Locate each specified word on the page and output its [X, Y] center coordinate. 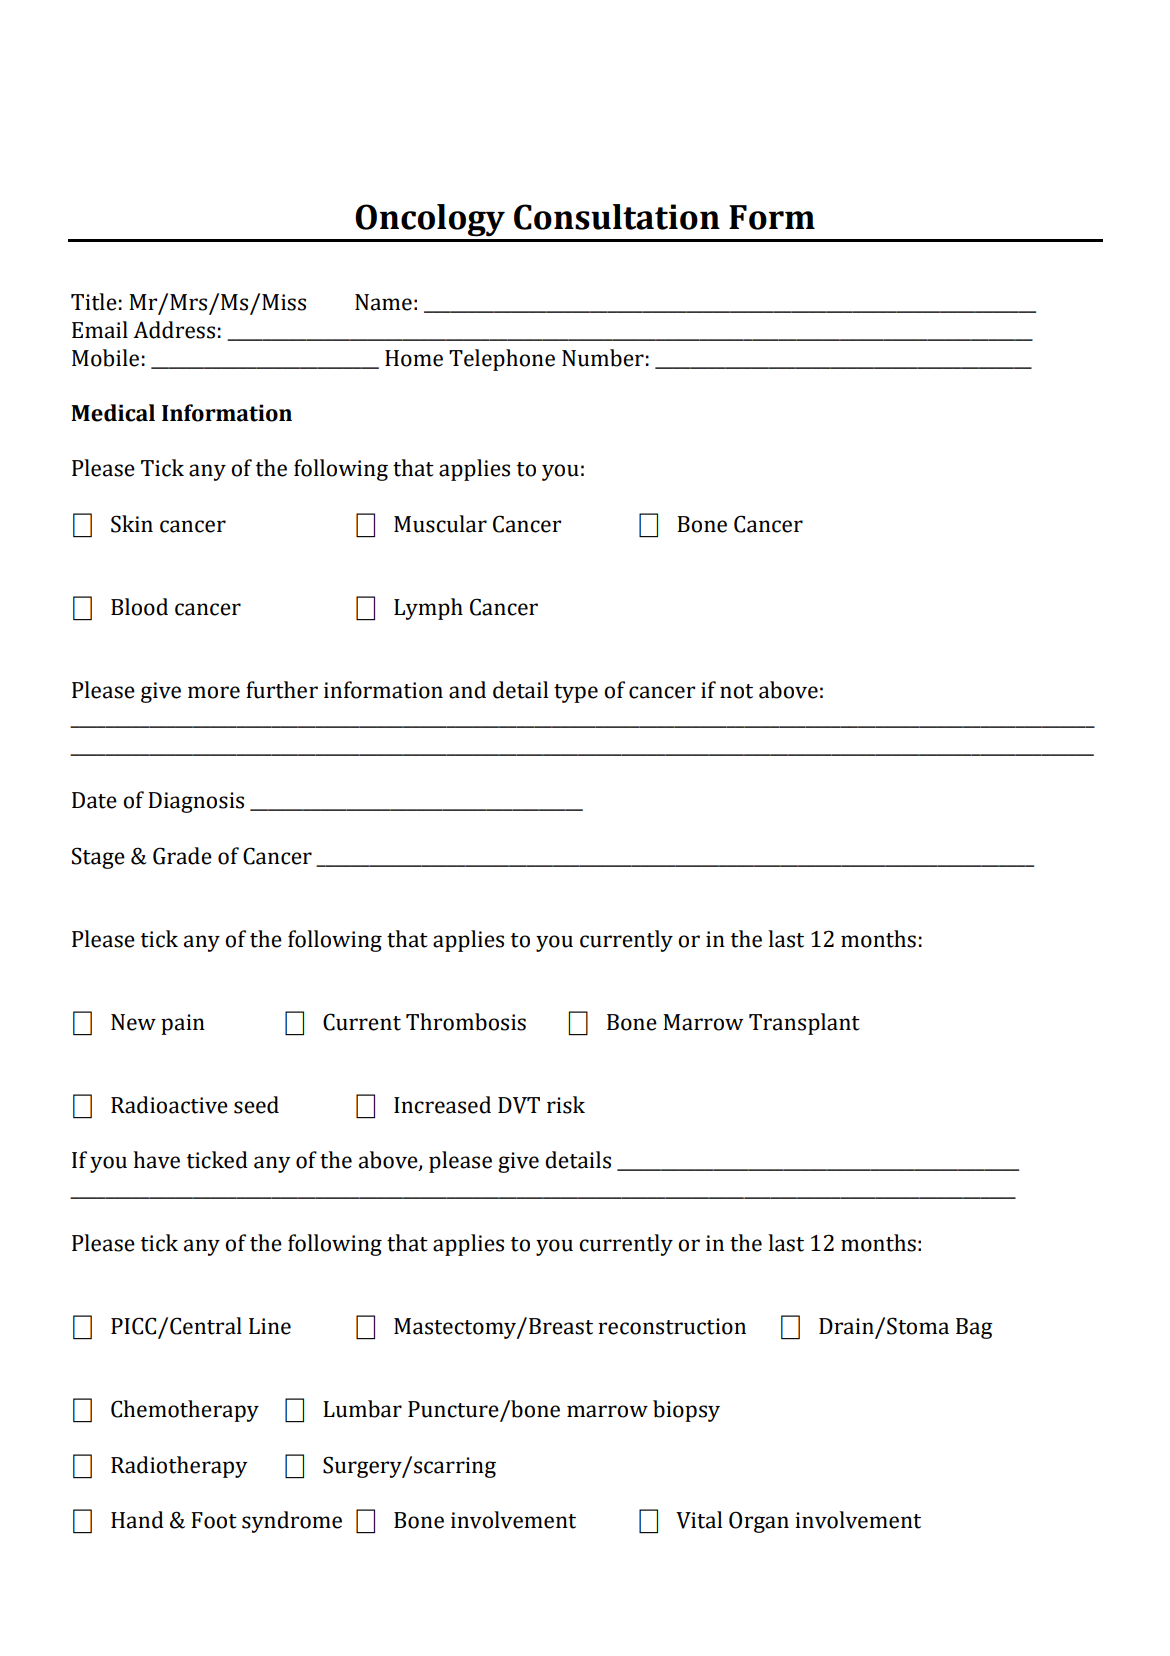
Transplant [804, 1024]
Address [174, 330]
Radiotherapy [179, 1467]
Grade [182, 856]
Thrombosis [466, 1022]
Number [603, 358]
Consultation [617, 217]
